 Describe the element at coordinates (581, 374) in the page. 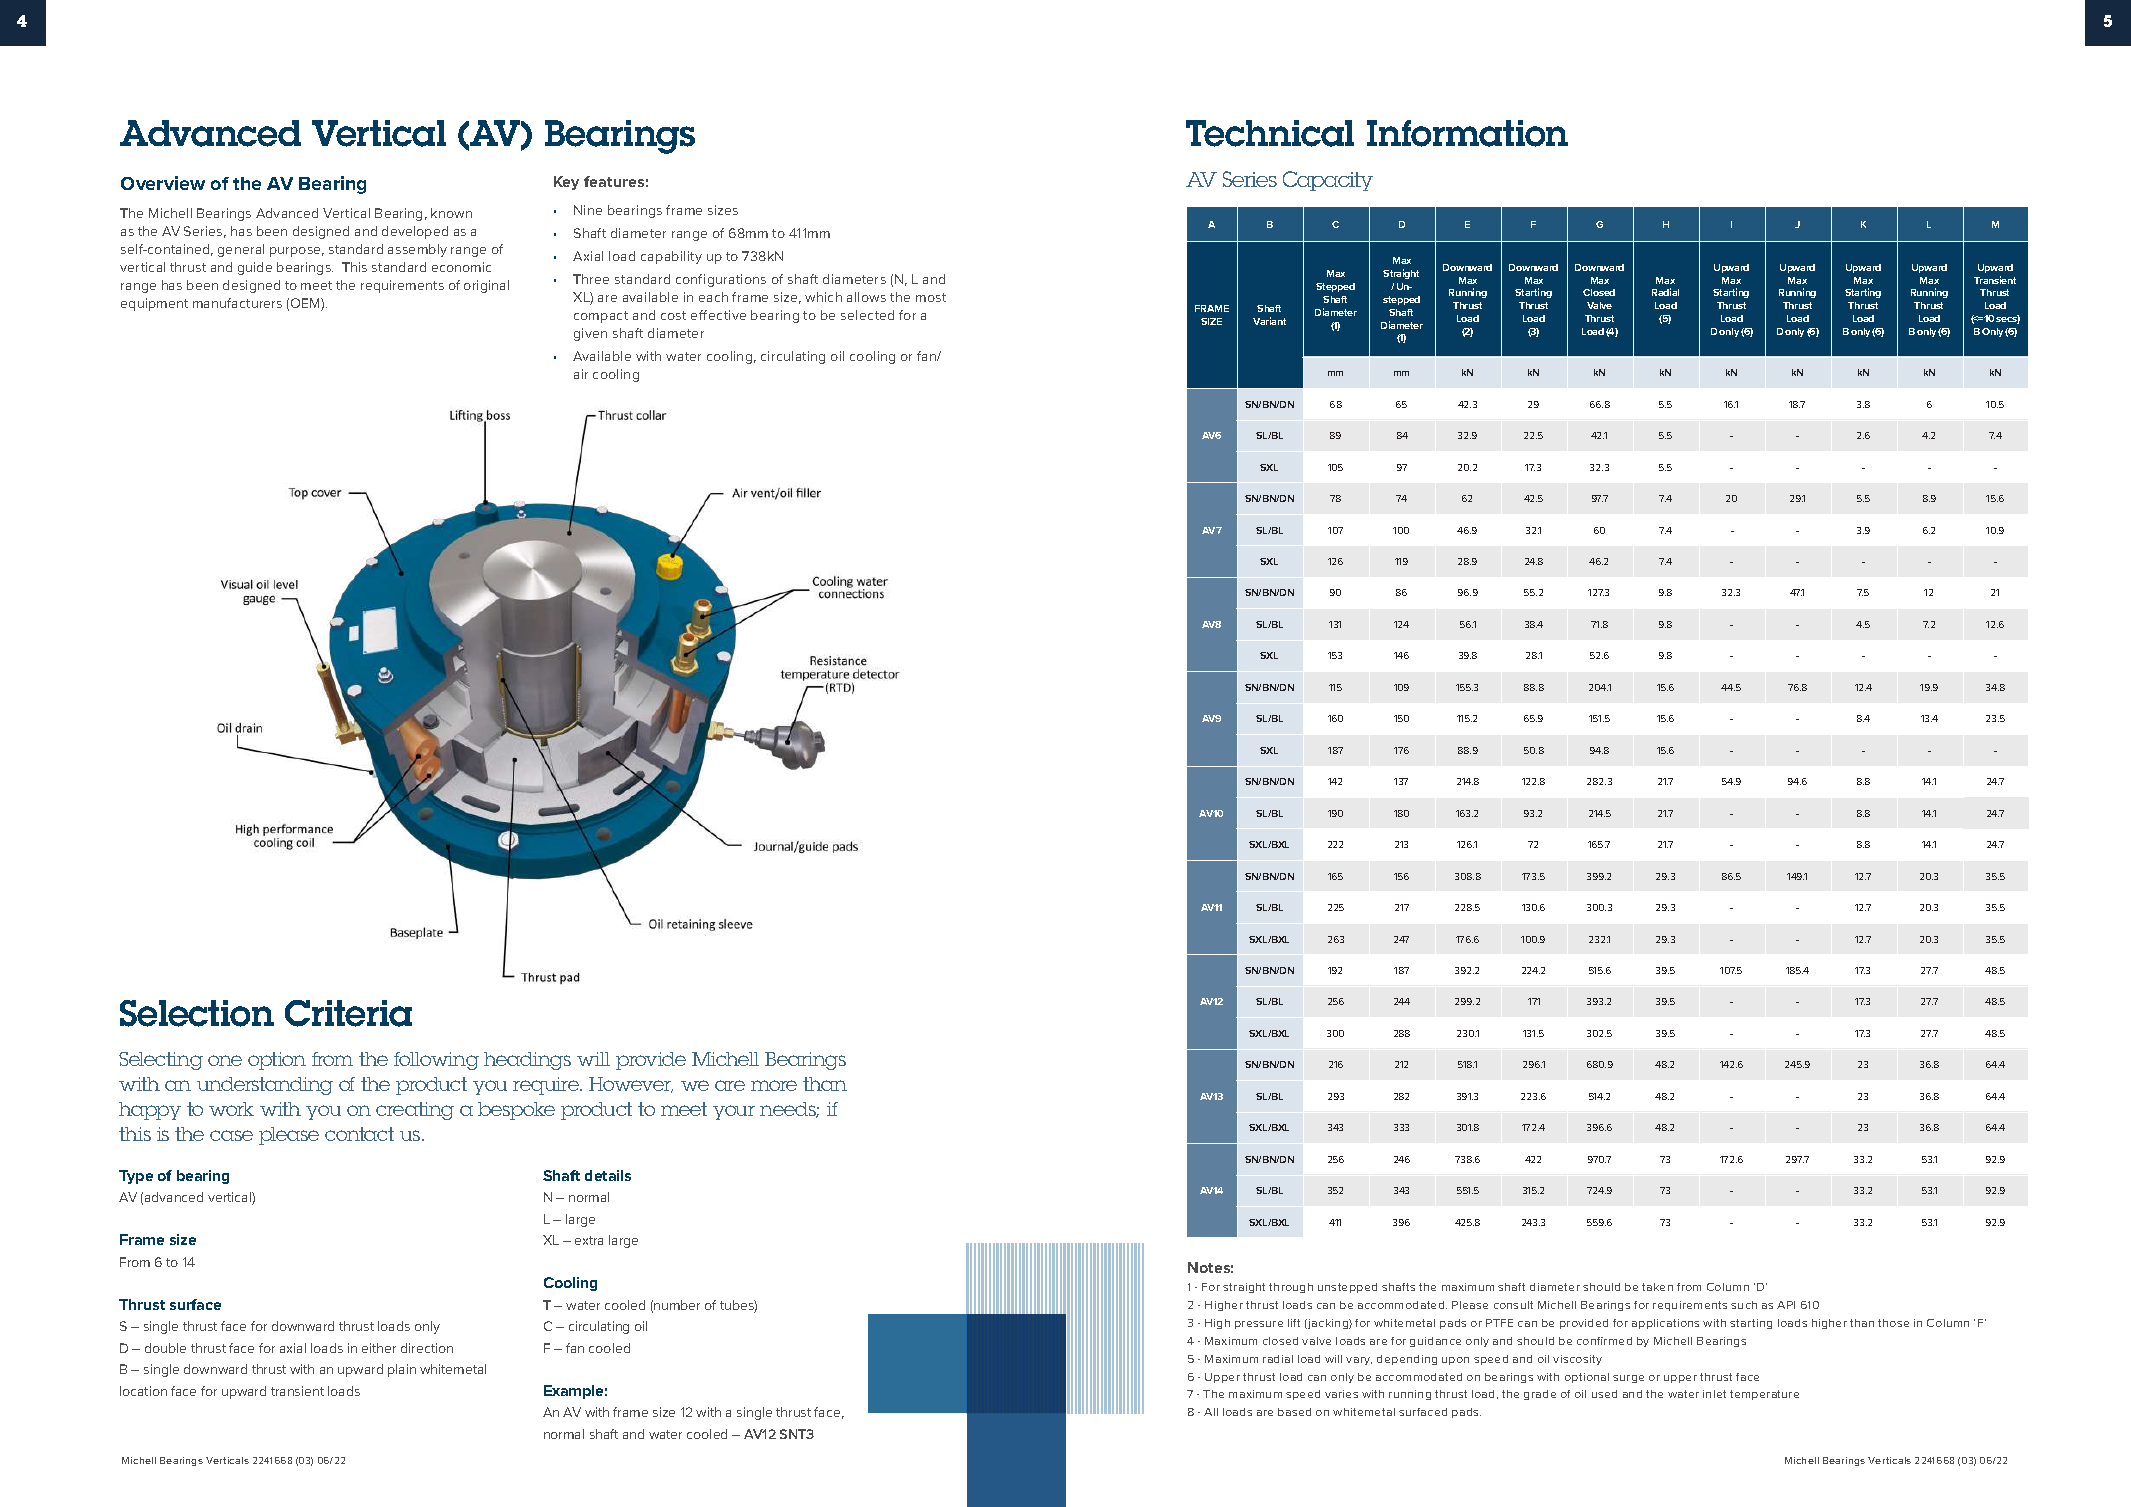

I see `air` at that location.
